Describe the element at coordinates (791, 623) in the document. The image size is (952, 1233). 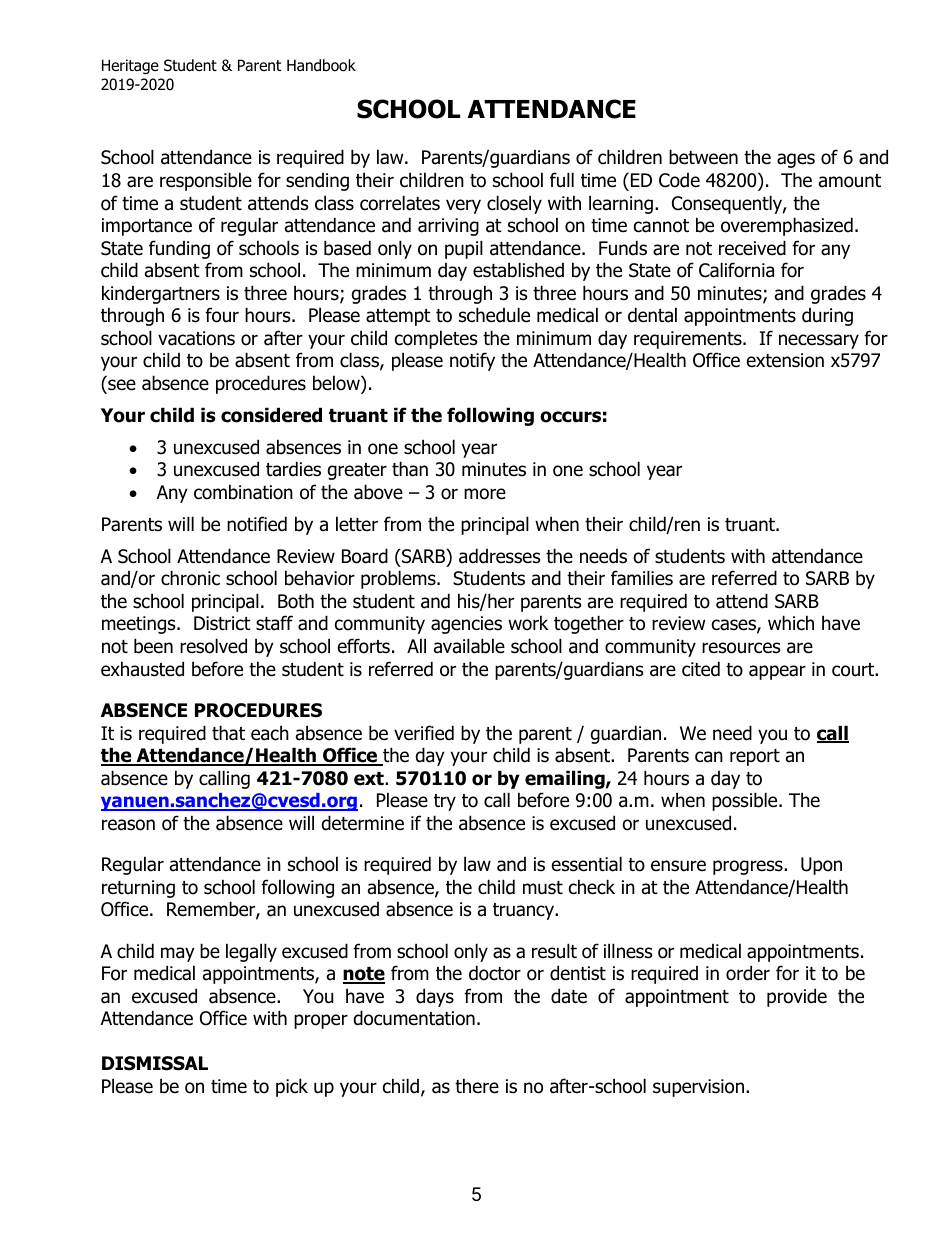
I see `which` at that location.
